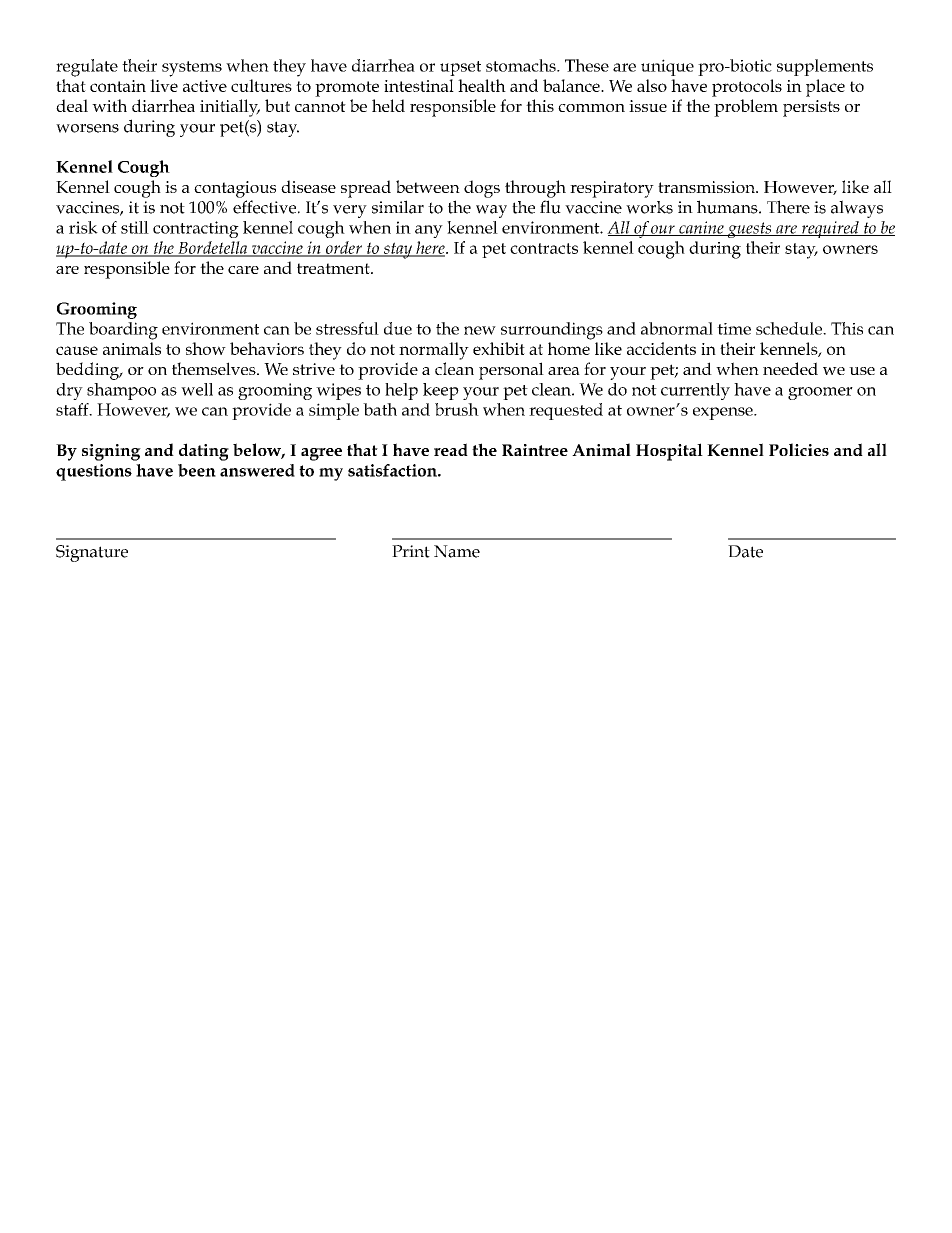  I want to click on health, so click(482, 85).
